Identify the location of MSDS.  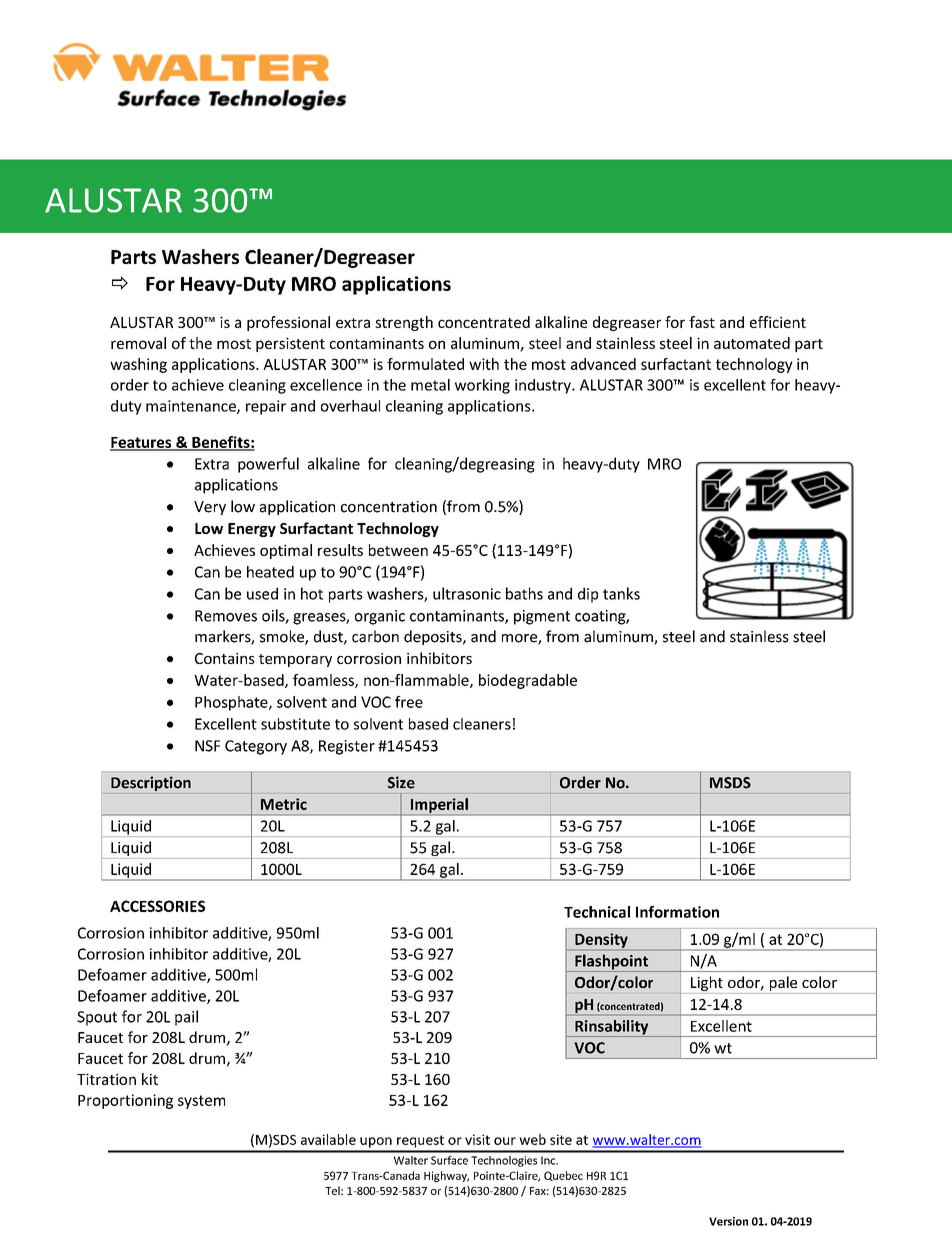
(730, 783).
